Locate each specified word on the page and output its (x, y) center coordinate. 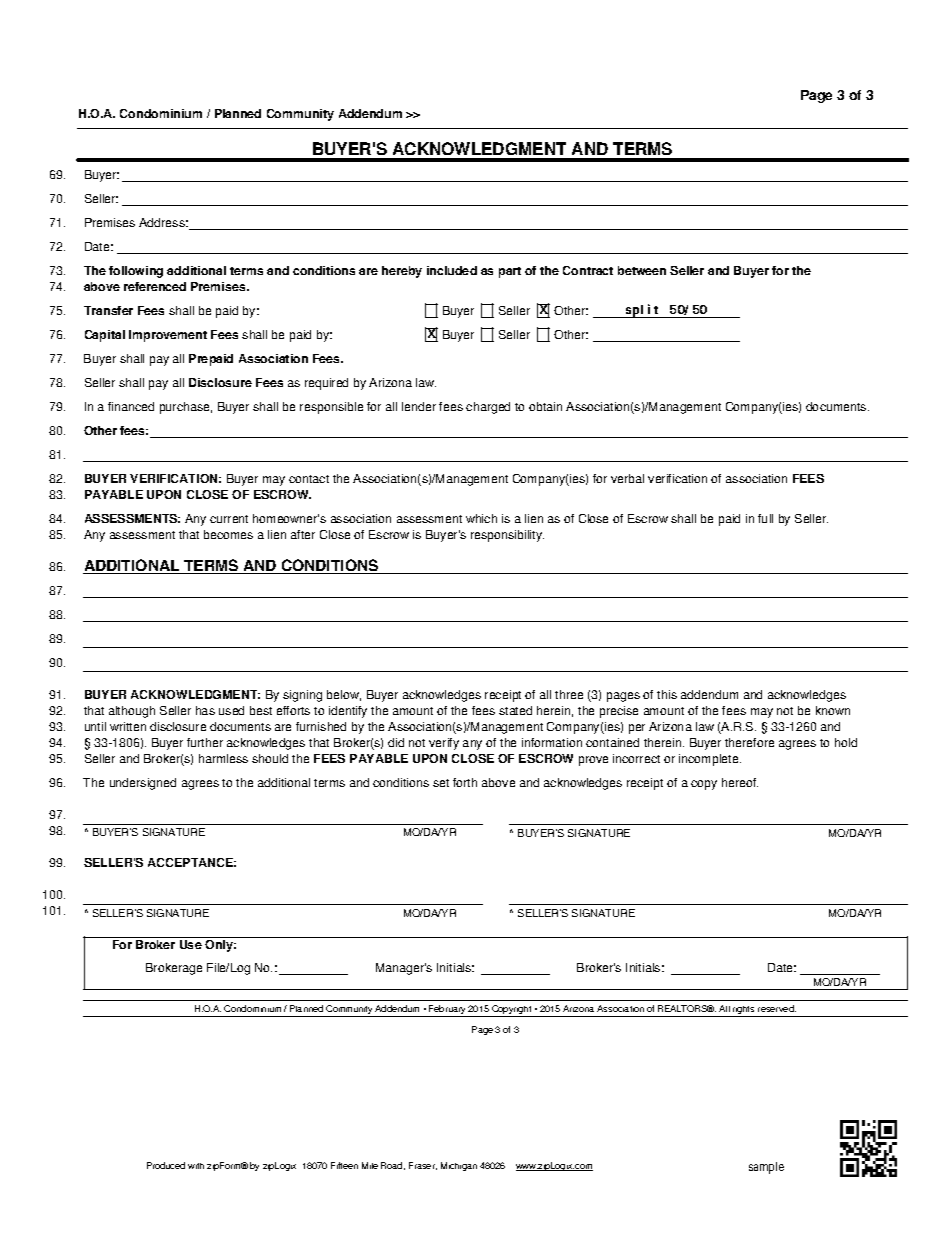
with (196, 1166)
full (765, 518)
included (452, 270)
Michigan (459, 1166)
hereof (740, 782)
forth (465, 782)
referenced (155, 286)
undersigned (143, 784)
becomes (228, 534)
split (643, 311)
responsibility (507, 536)
